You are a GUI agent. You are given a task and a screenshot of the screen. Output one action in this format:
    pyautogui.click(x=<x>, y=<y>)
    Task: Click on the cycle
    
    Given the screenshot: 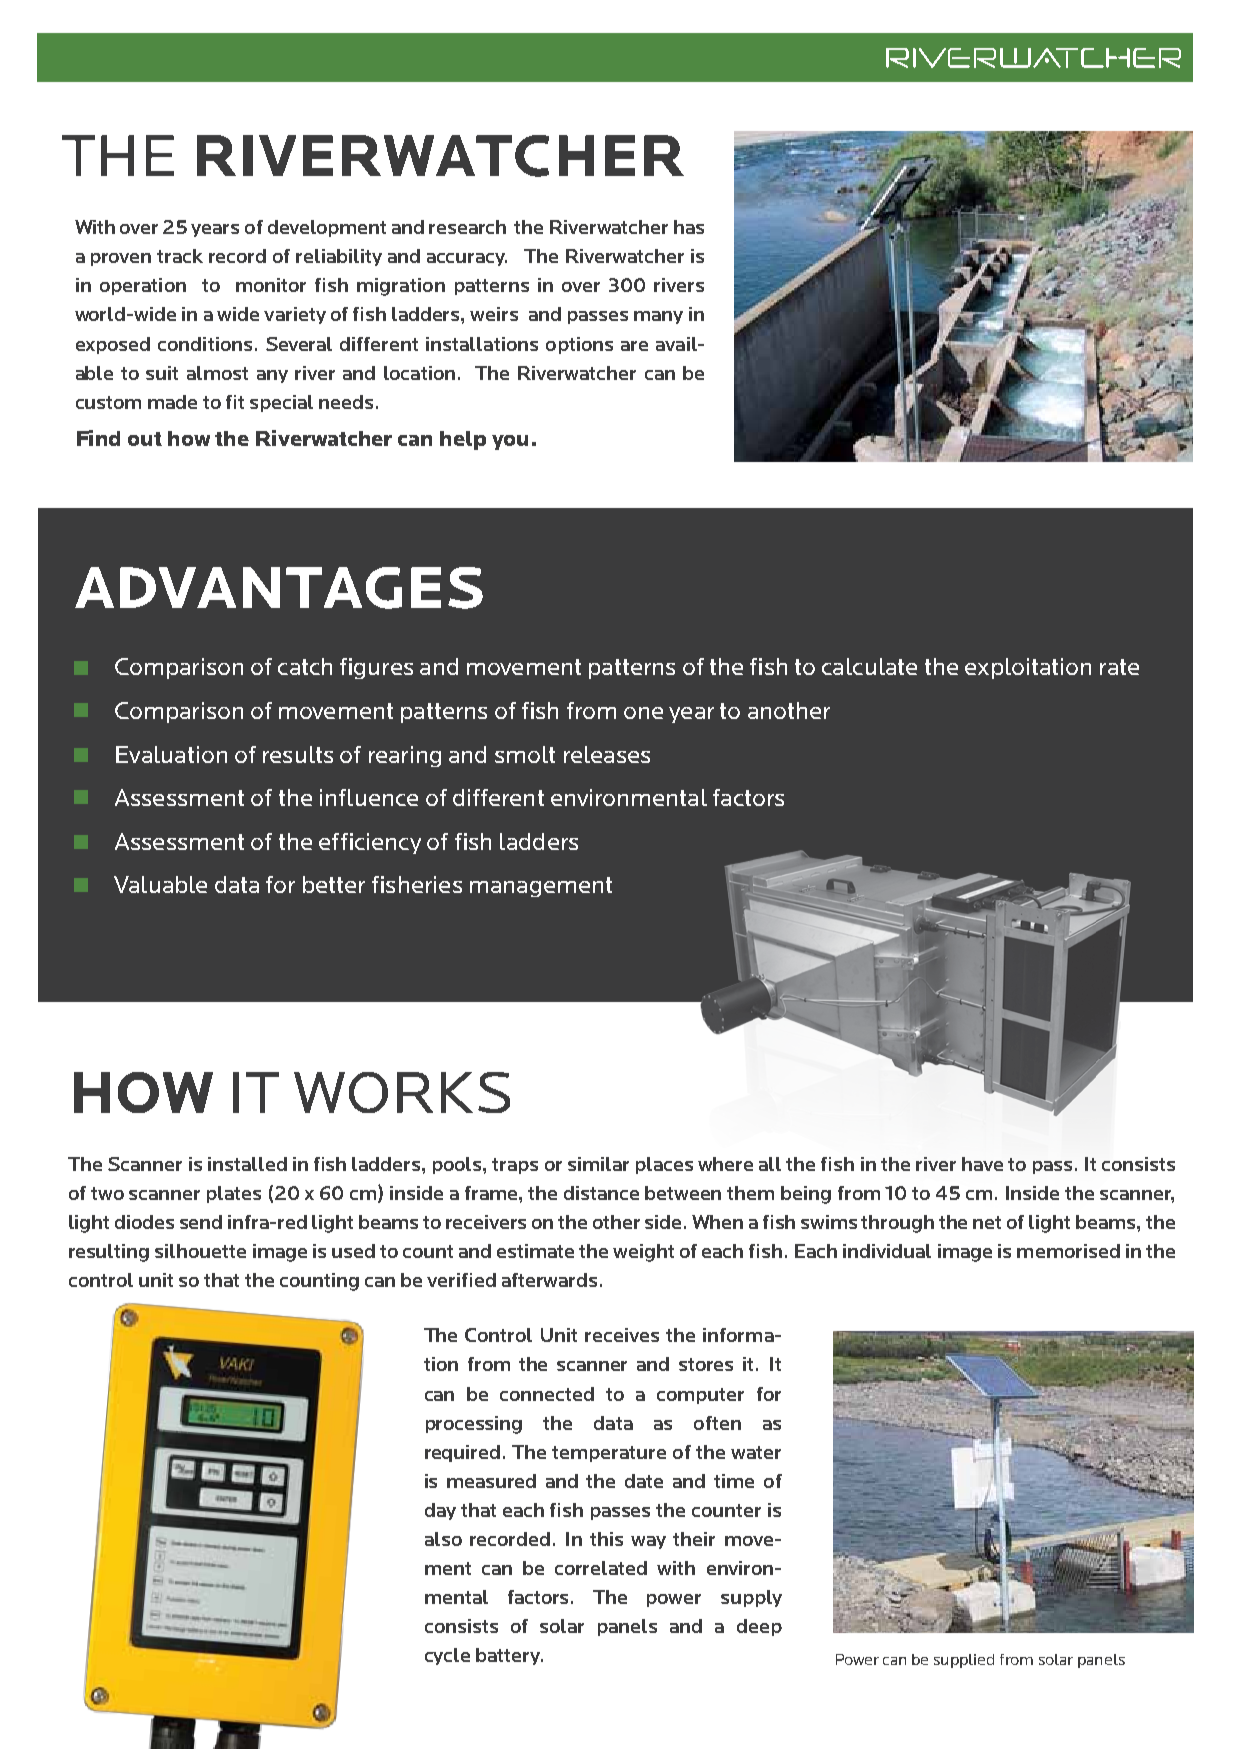 What is the action you would take?
    pyautogui.click(x=447, y=1656)
